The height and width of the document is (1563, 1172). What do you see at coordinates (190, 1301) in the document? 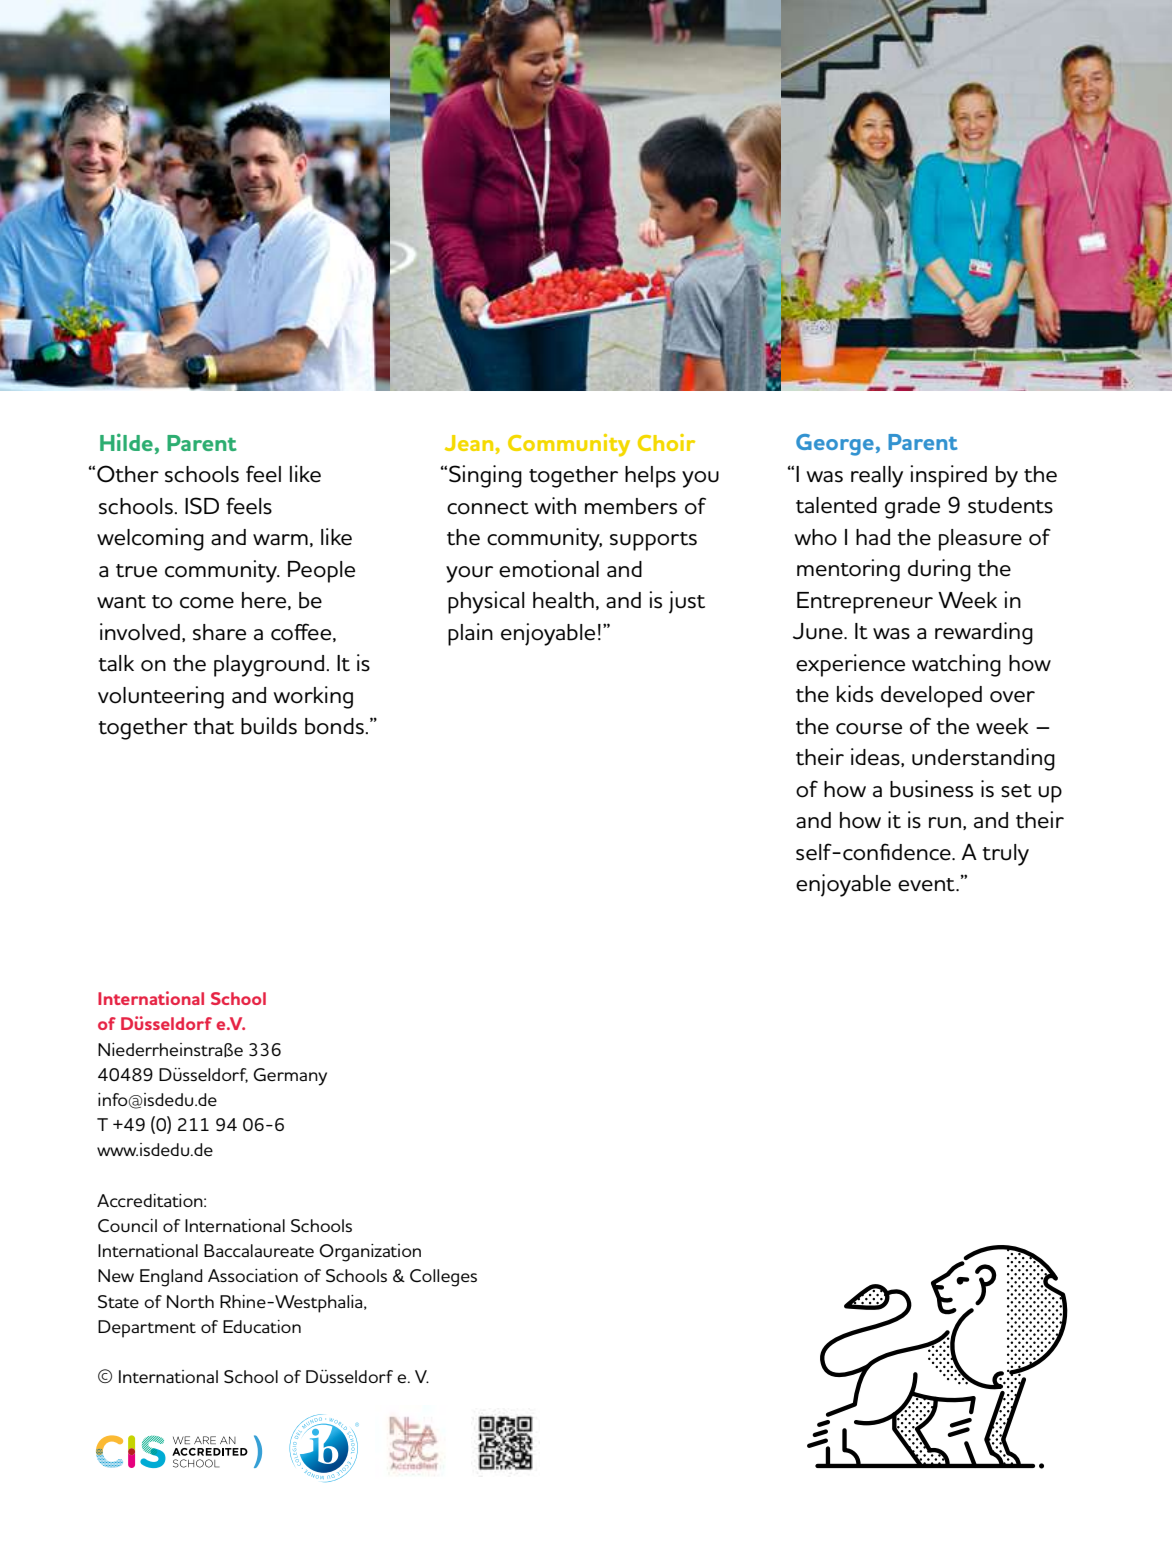
I see `North` at bounding box center [190, 1301].
